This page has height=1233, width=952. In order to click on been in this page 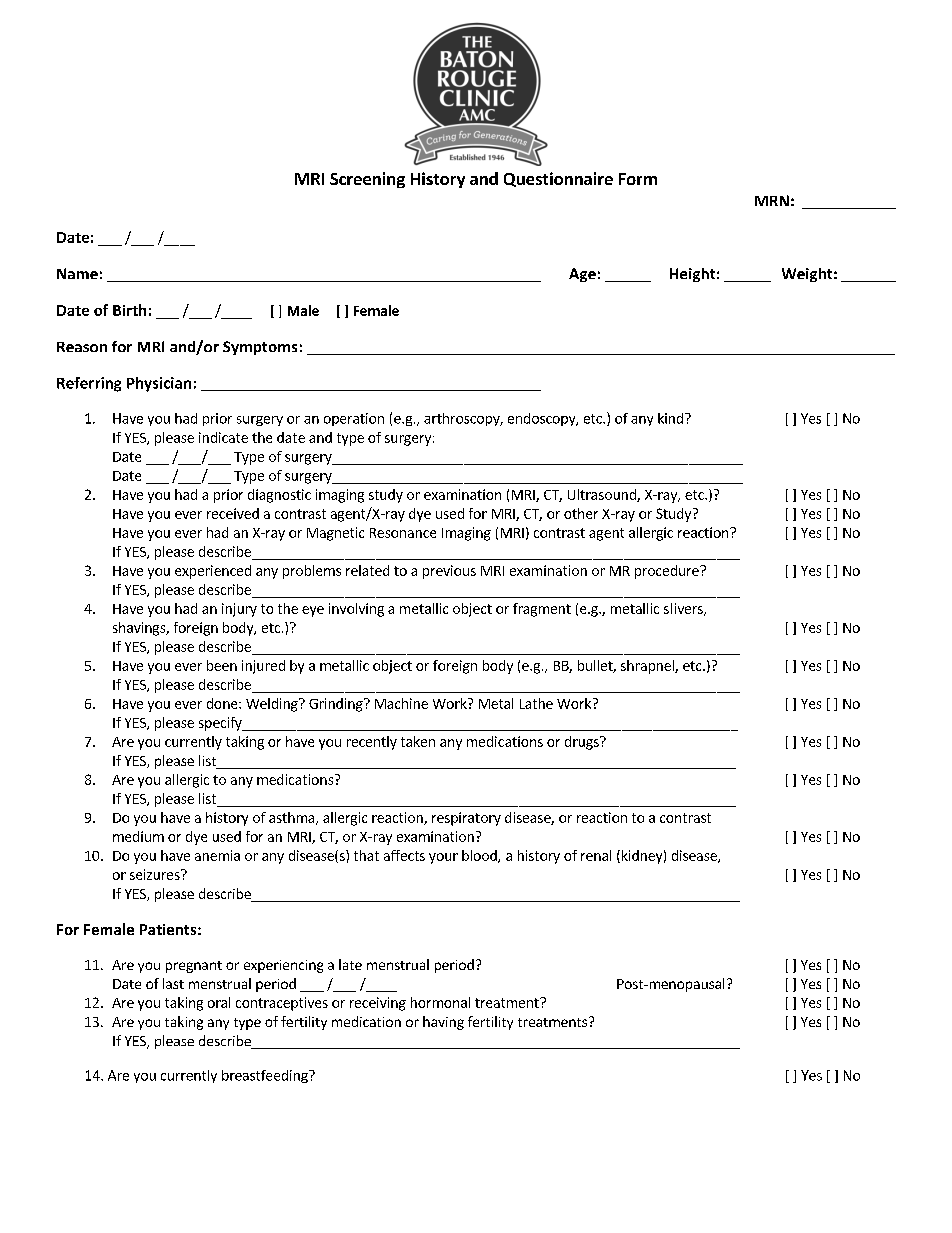, I will do `click(222, 665)`.
